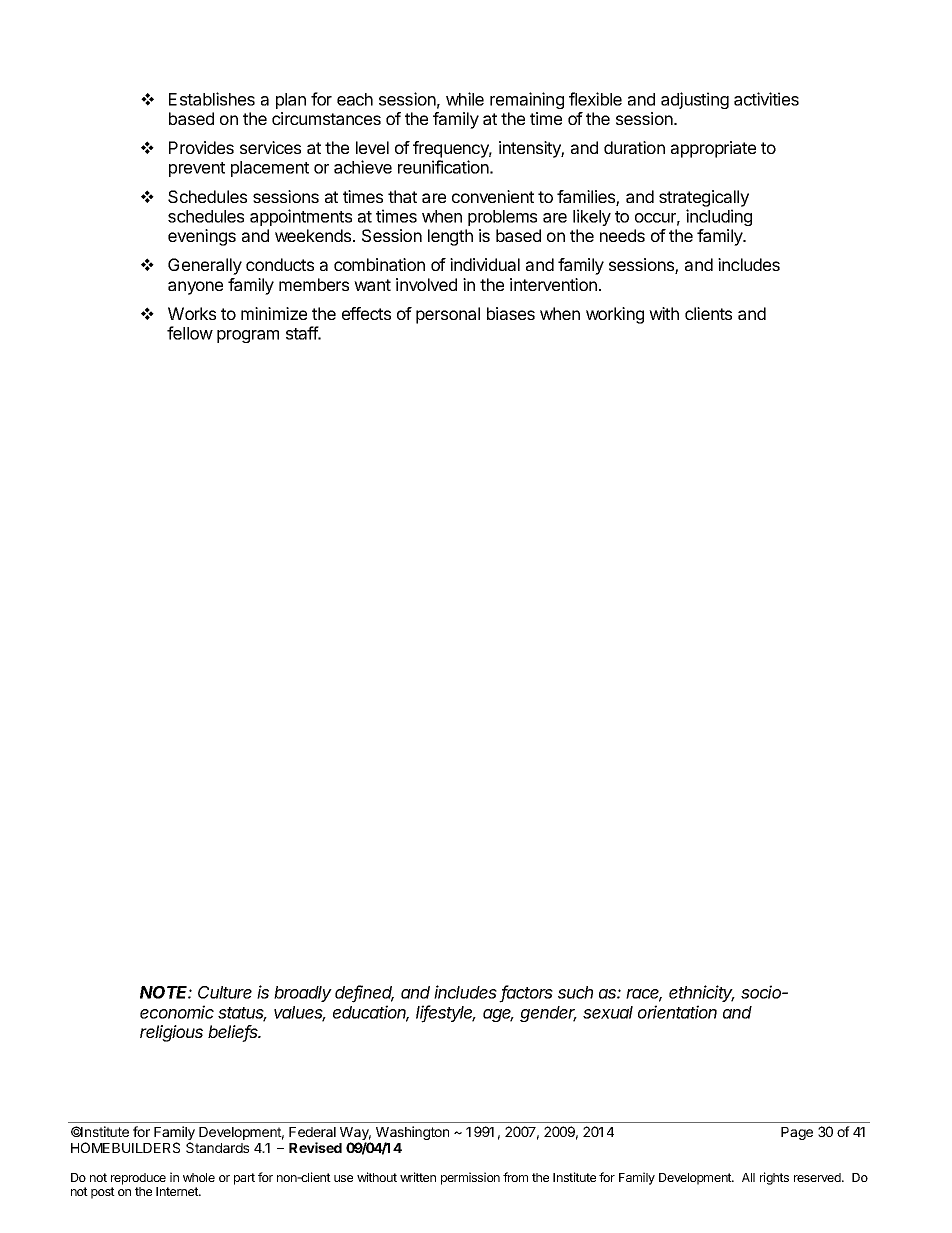  Describe the element at coordinates (190, 333) in the document. I see `fellow` at that location.
